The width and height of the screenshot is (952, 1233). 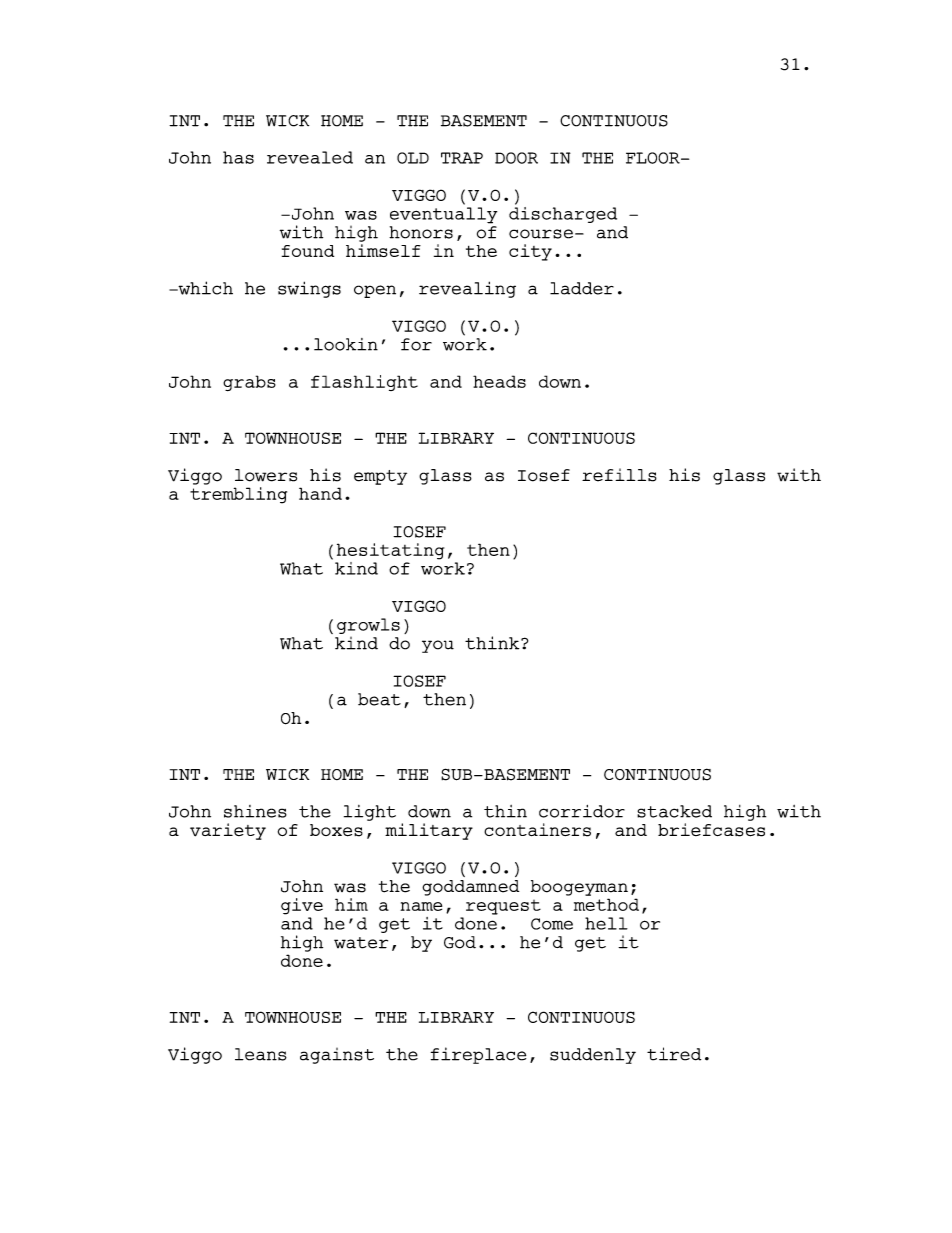 What do you see at coordinates (238, 495) in the screenshot?
I see `trembling` at bounding box center [238, 495].
